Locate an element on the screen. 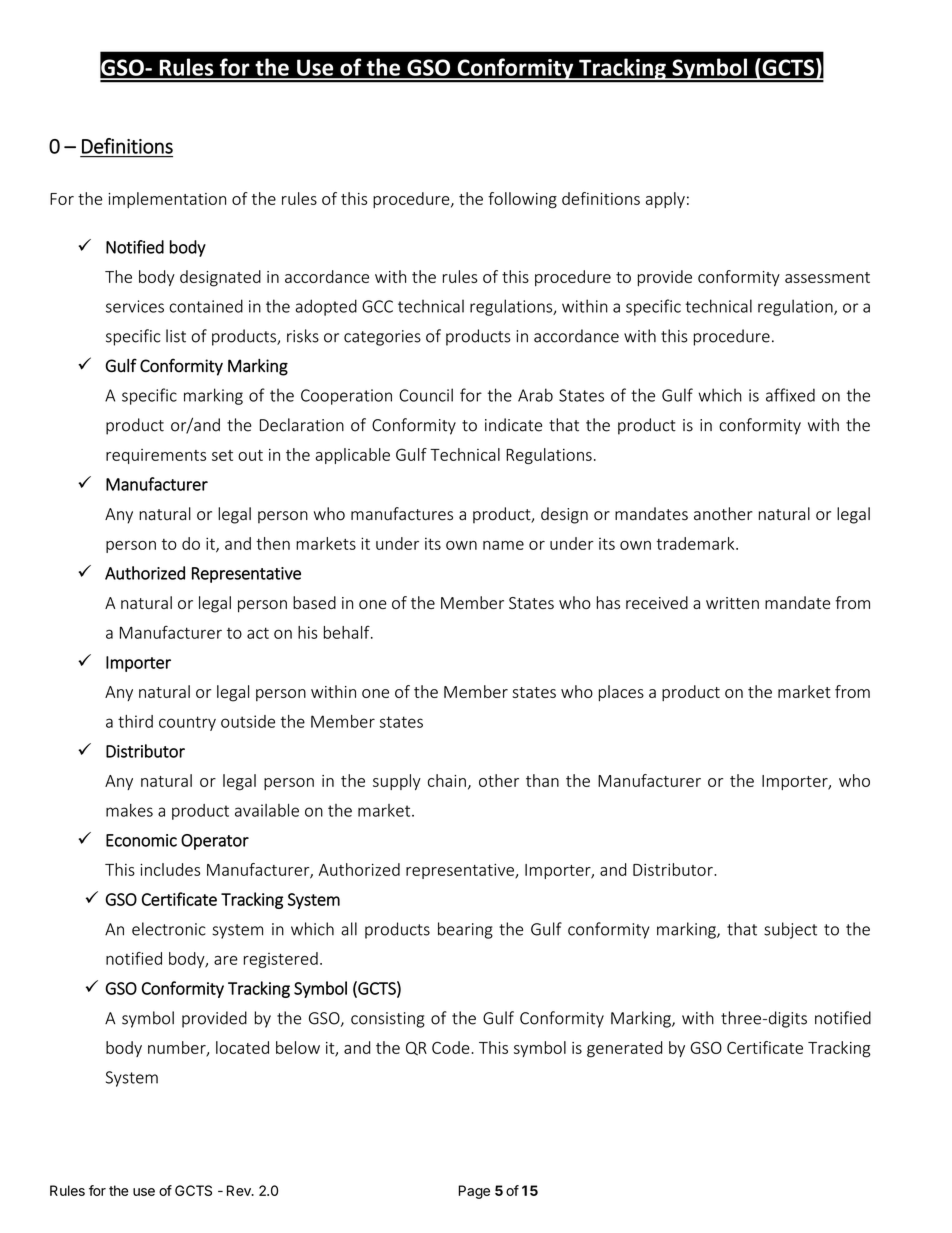  chain is located at coordinates (447, 780).
